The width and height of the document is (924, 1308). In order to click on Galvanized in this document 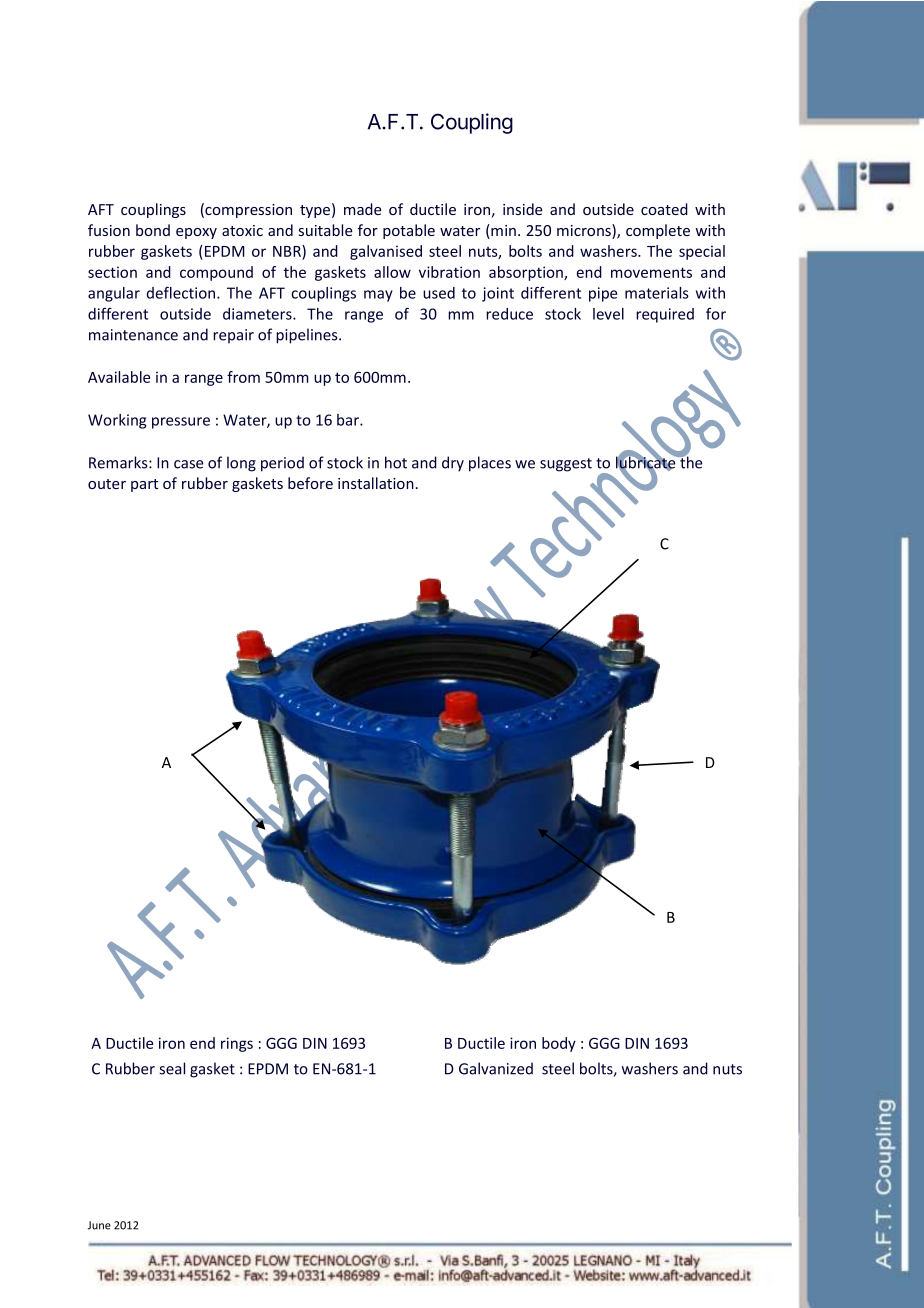, I will do `click(496, 1068)`.
